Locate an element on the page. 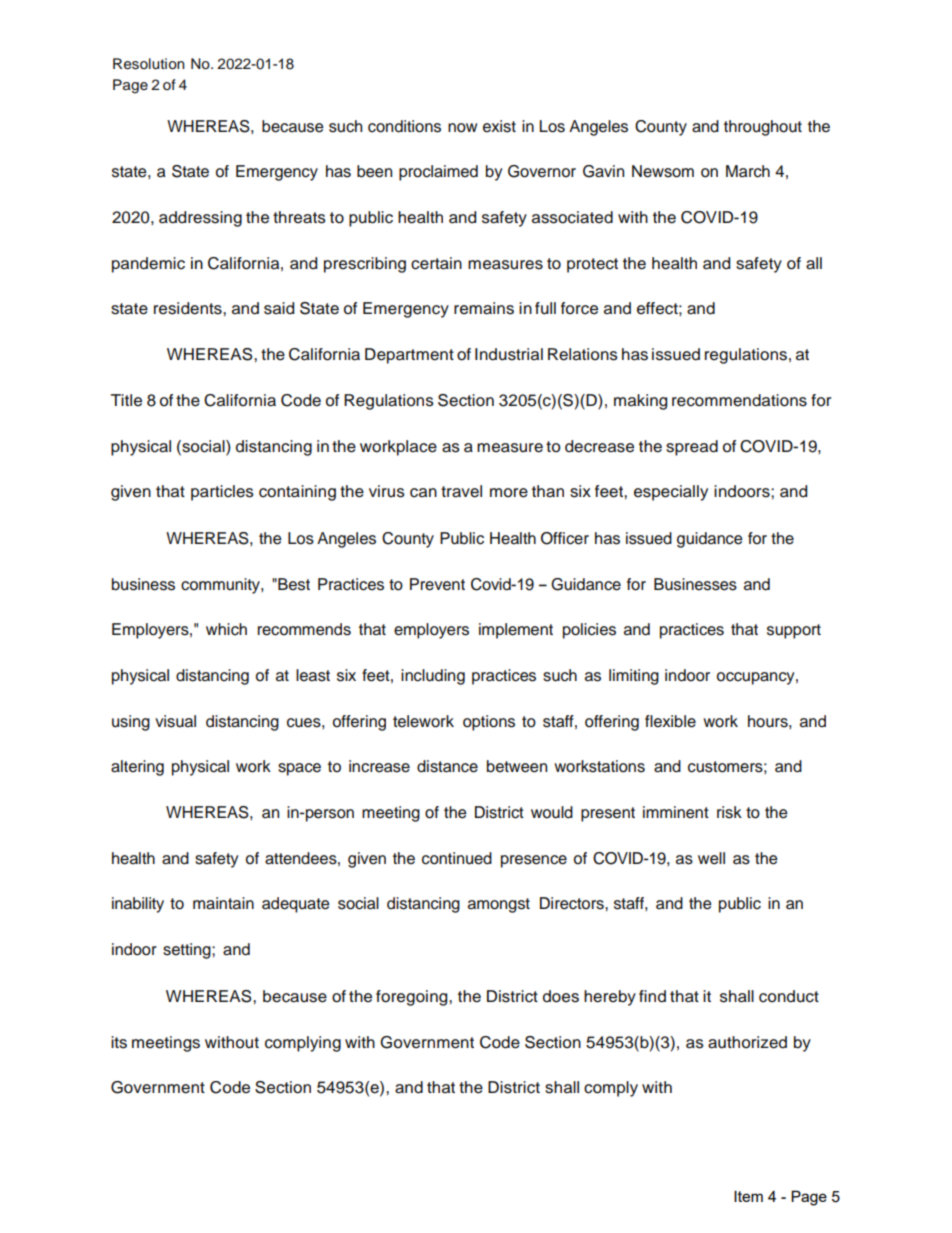  Resolution is located at coordinates (149, 64).
